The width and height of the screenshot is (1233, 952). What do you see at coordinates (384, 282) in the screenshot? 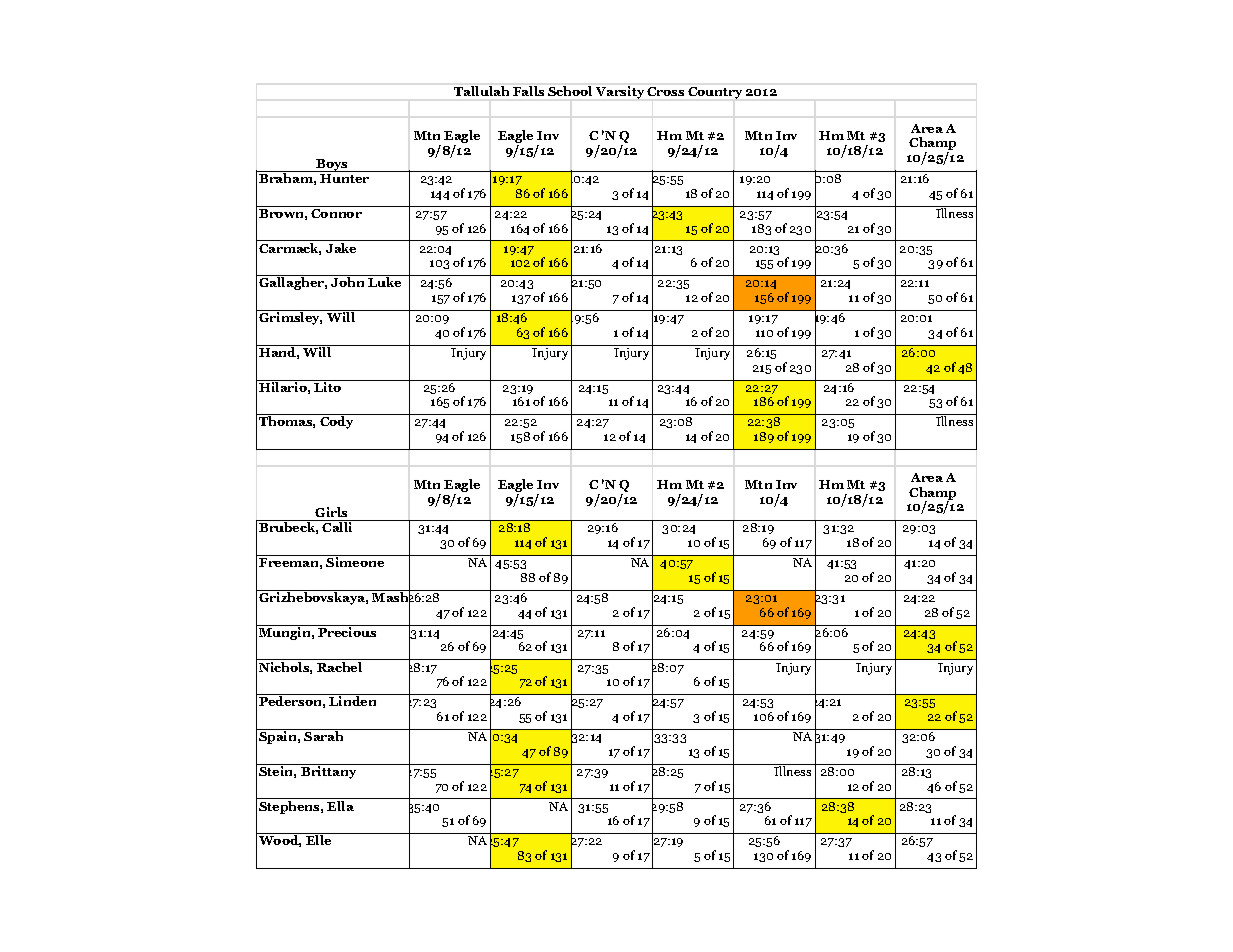
I see `Luke` at bounding box center [384, 282].
